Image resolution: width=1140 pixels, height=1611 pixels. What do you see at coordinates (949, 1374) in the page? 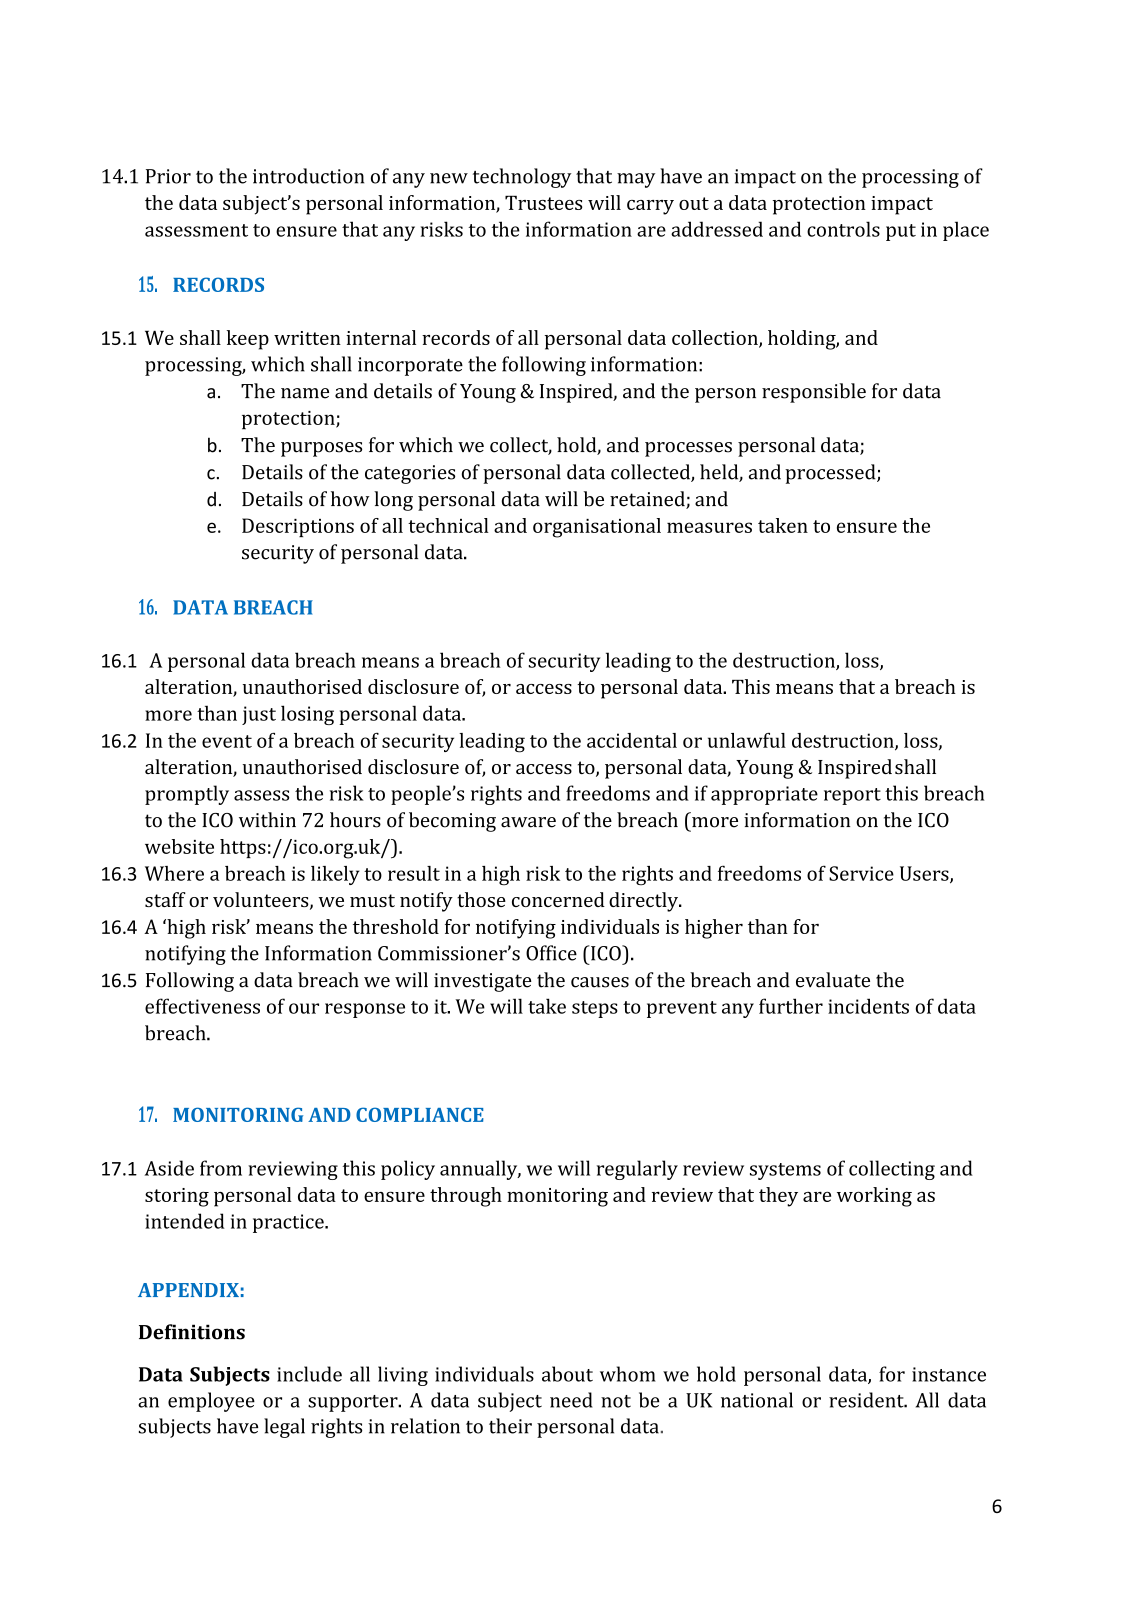
I see `instance` at bounding box center [949, 1374].
